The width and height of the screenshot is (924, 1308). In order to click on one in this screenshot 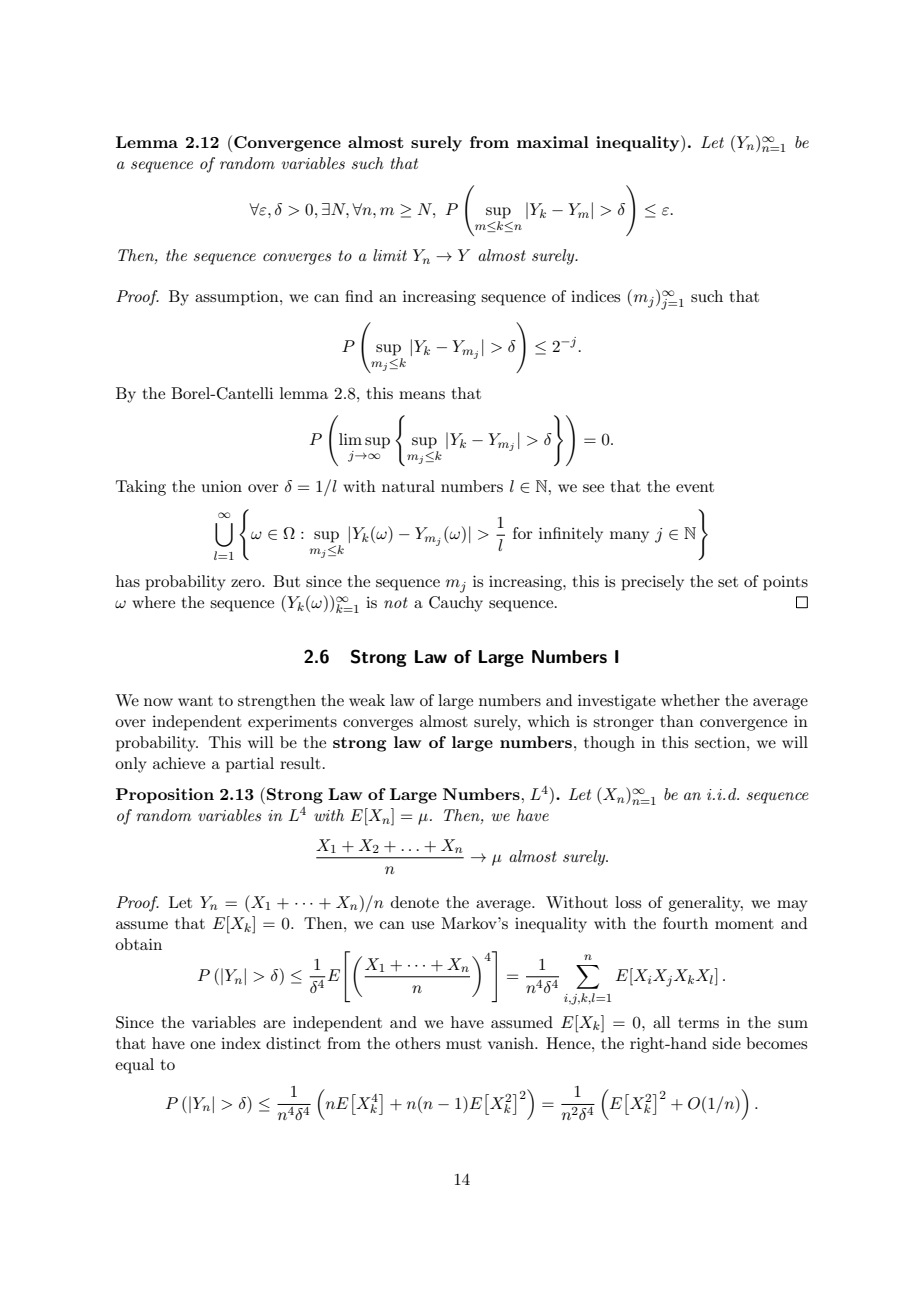, I will do `click(202, 1045)`.
